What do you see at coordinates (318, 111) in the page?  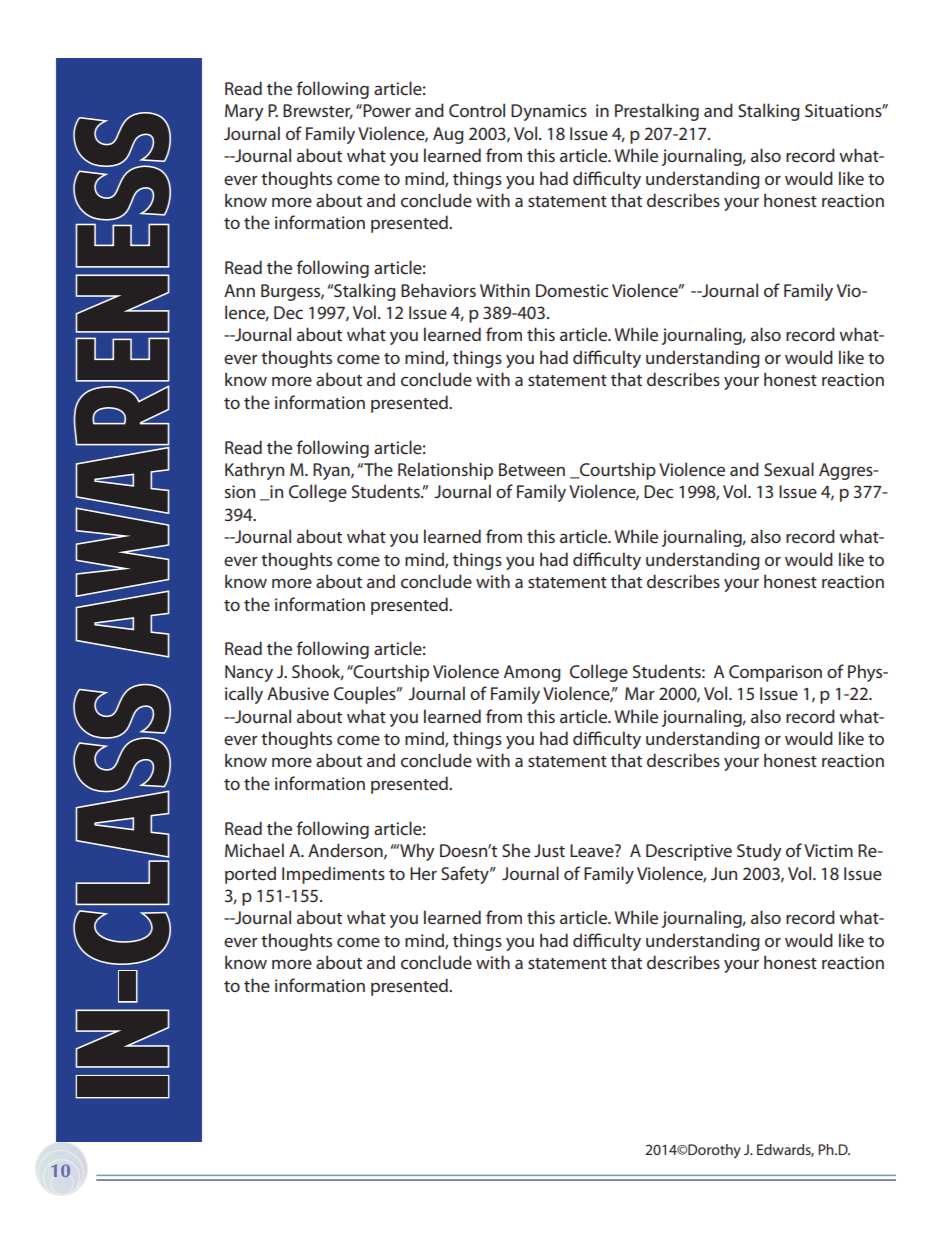 I see `Brewster` at bounding box center [318, 111].
